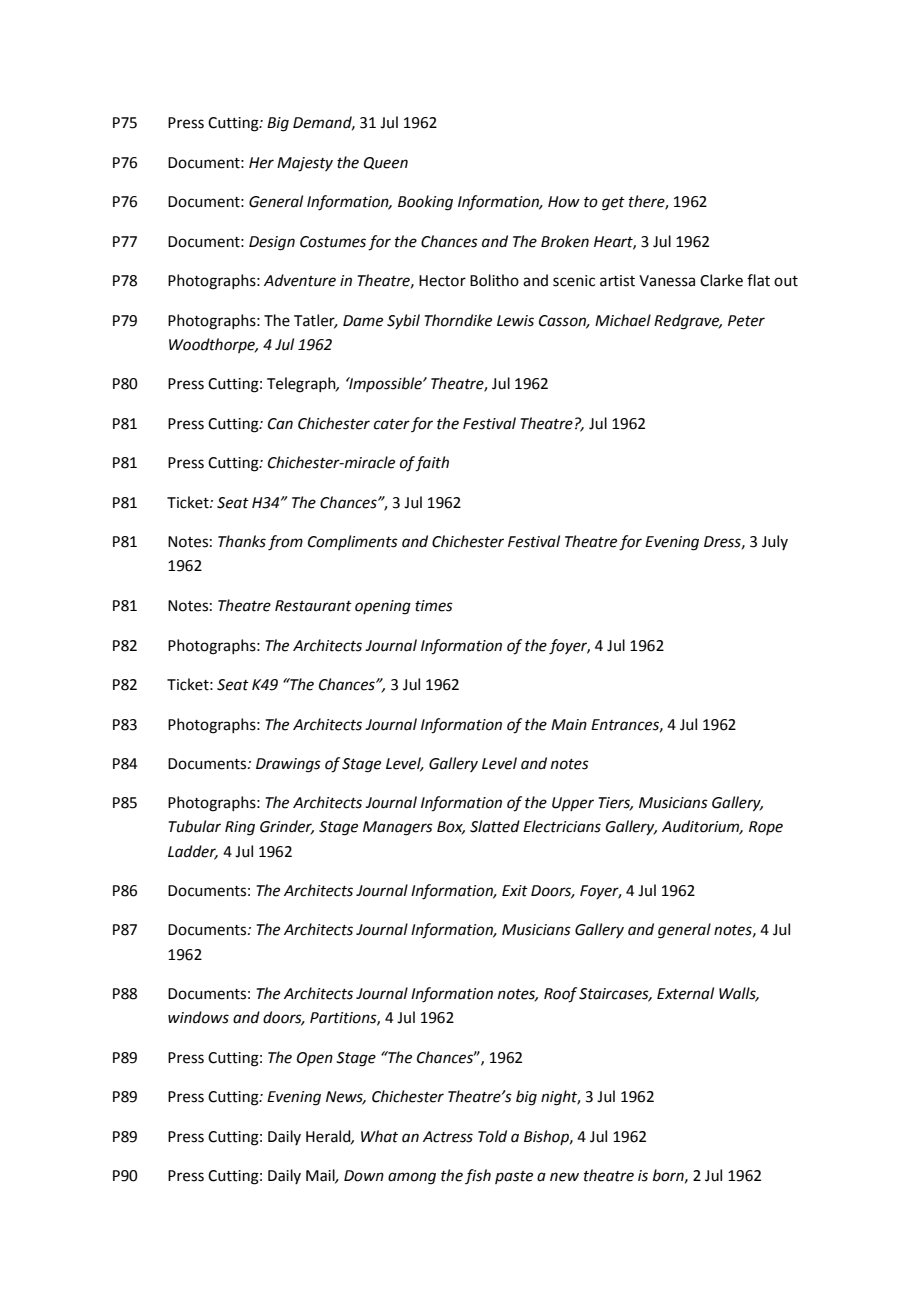 The width and height of the screenshot is (924, 1308). What do you see at coordinates (432, 464) in the screenshot?
I see `faith` at bounding box center [432, 464].
